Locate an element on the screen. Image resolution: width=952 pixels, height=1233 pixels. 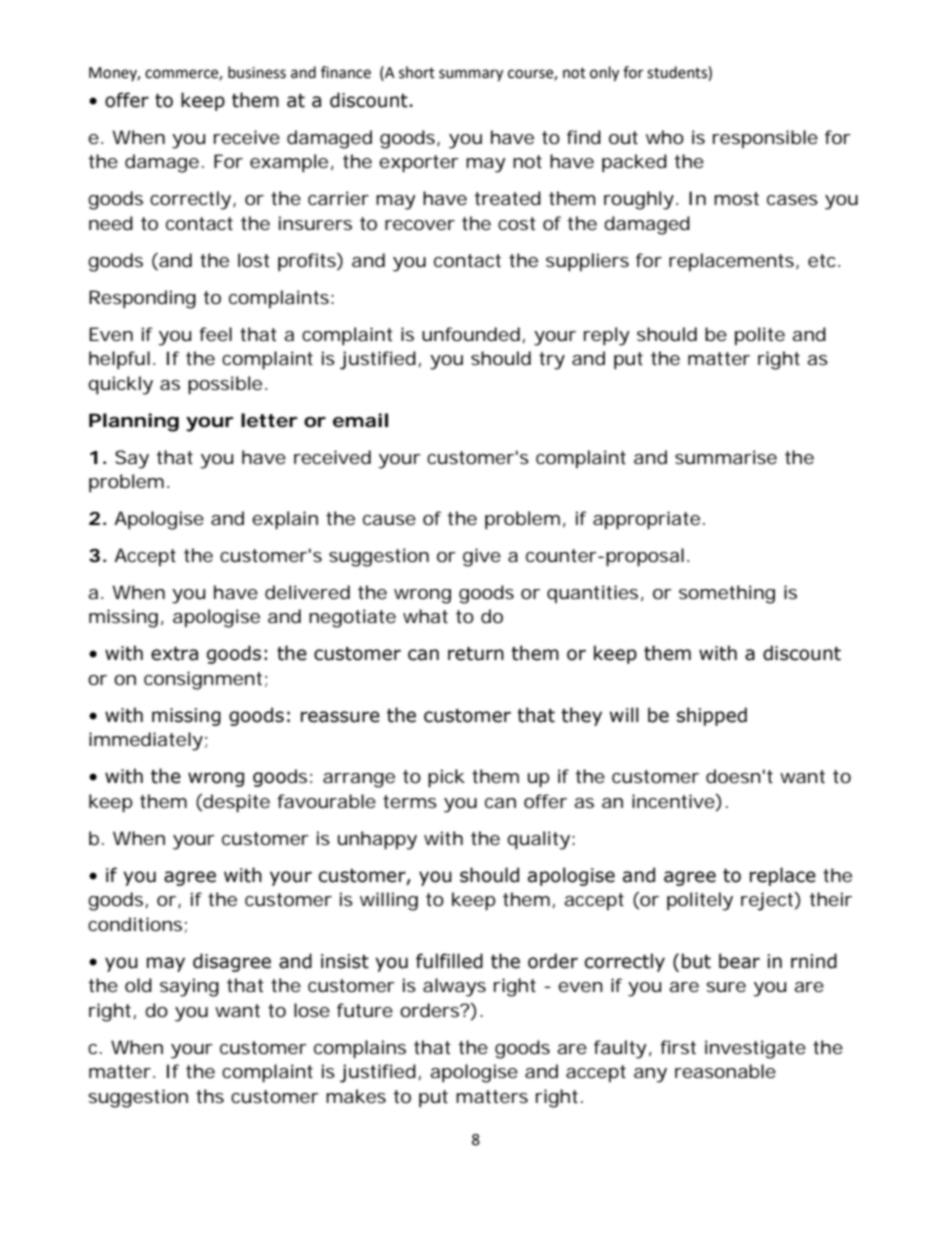
business is located at coordinates (257, 72).
